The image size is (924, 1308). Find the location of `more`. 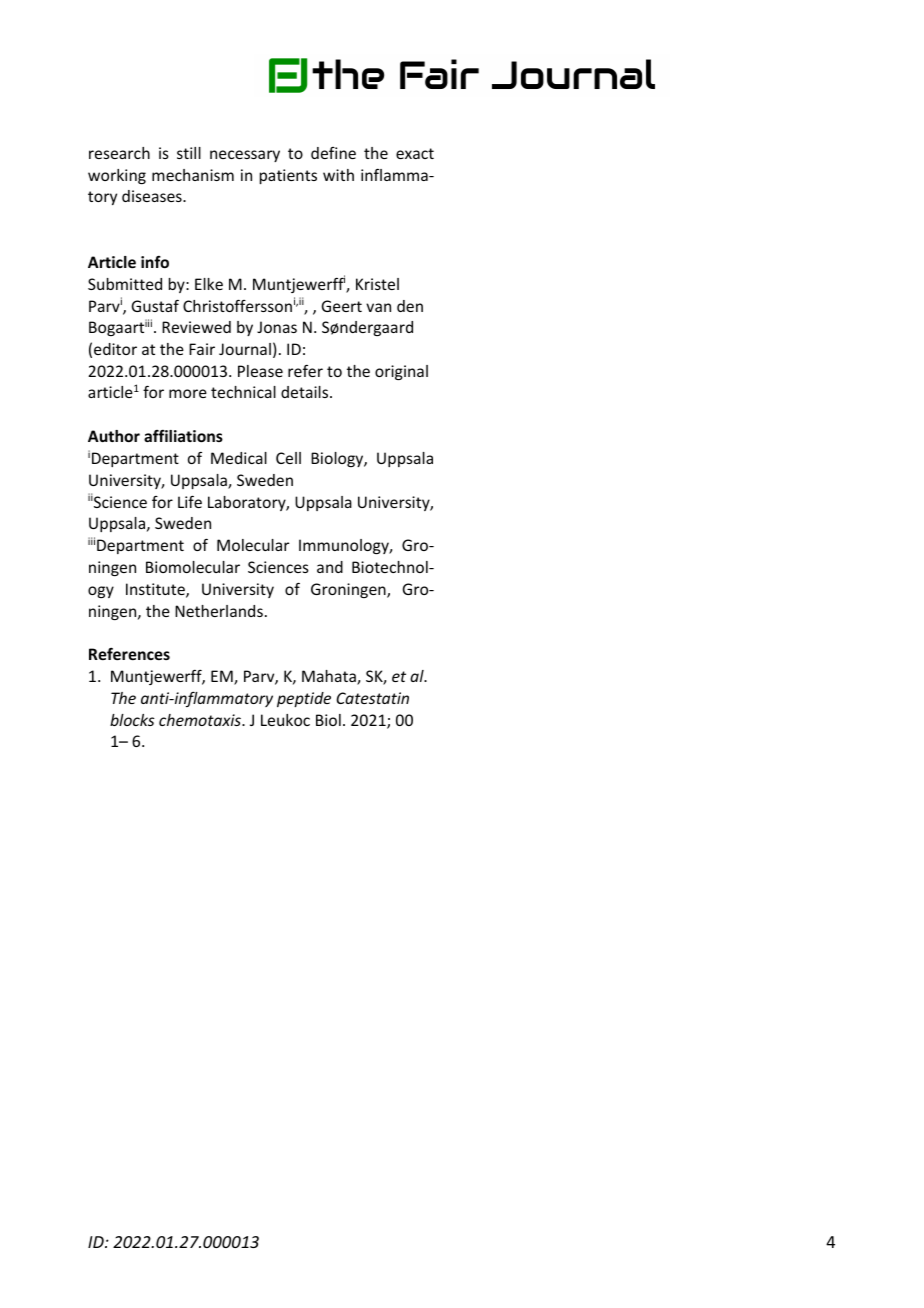

more is located at coordinates (188, 393).
